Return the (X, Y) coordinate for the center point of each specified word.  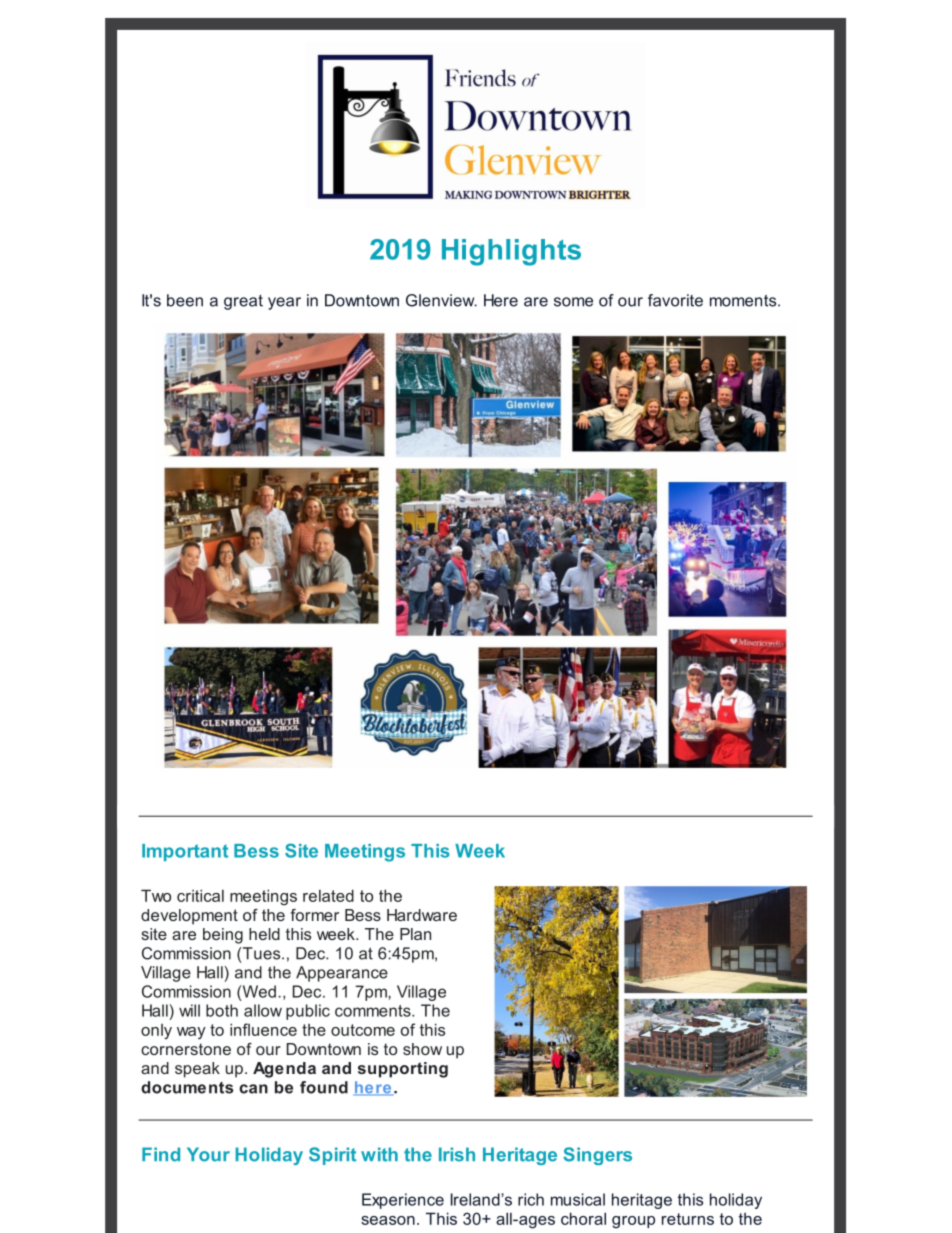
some (573, 302)
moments (744, 301)
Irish (457, 1154)
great (243, 302)
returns (688, 1219)
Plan (415, 934)
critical (200, 895)
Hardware (422, 915)
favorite (675, 300)
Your (208, 1154)
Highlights (511, 252)
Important (185, 852)
